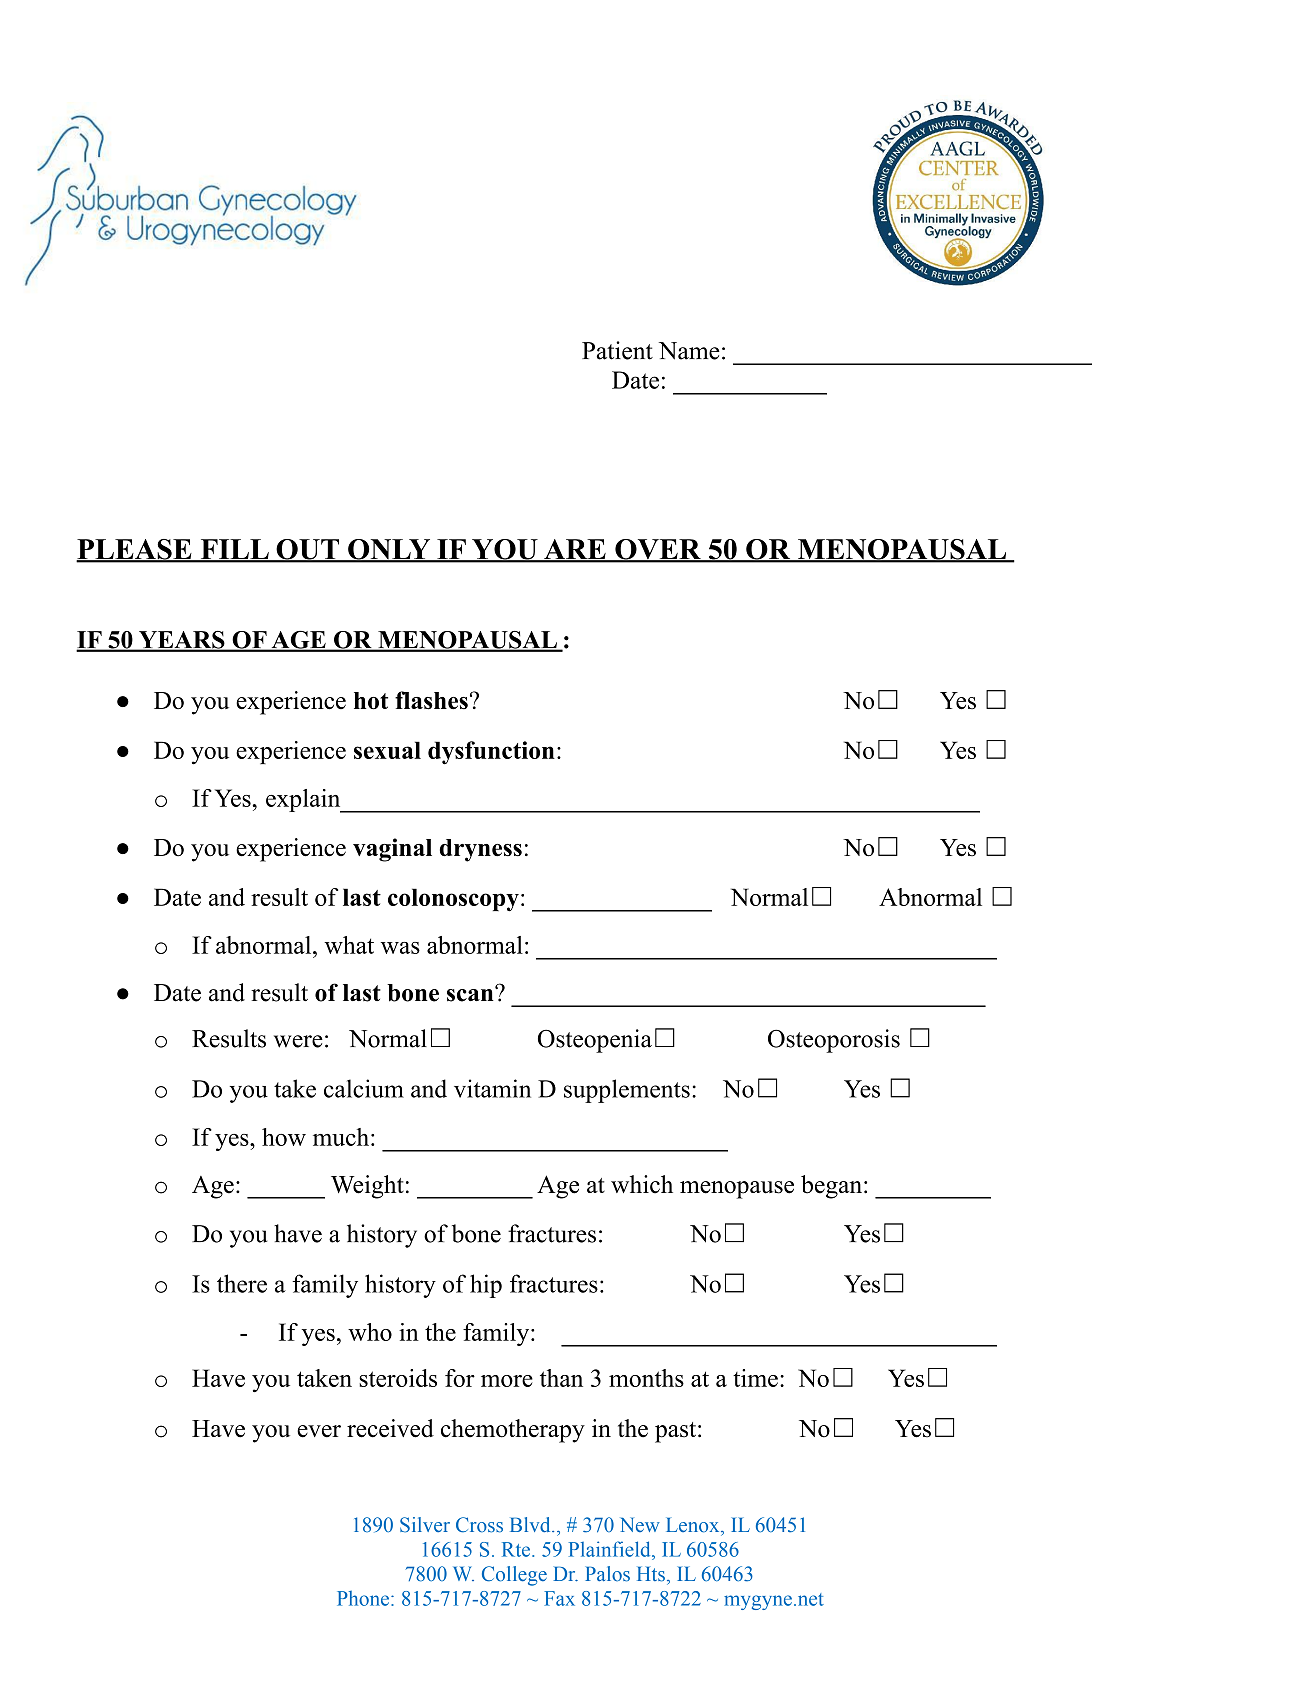 The width and height of the screenshot is (1304, 1687). I want to click on YEARS, so click(181, 641).
